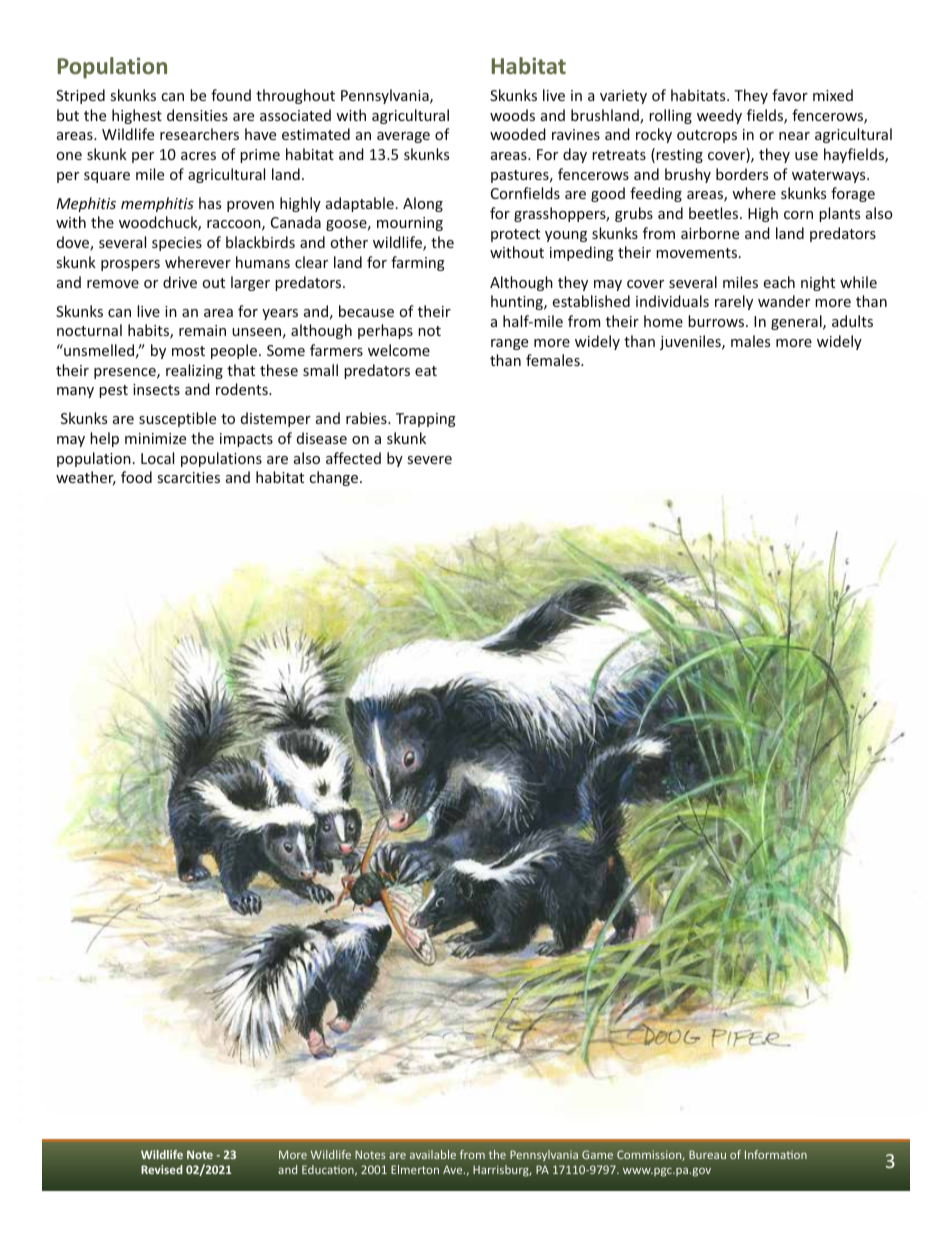 Image resolution: width=952 pixels, height=1233 pixels. What do you see at coordinates (794, 136) in the page?
I see `near` at bounding box center [794, 136].
